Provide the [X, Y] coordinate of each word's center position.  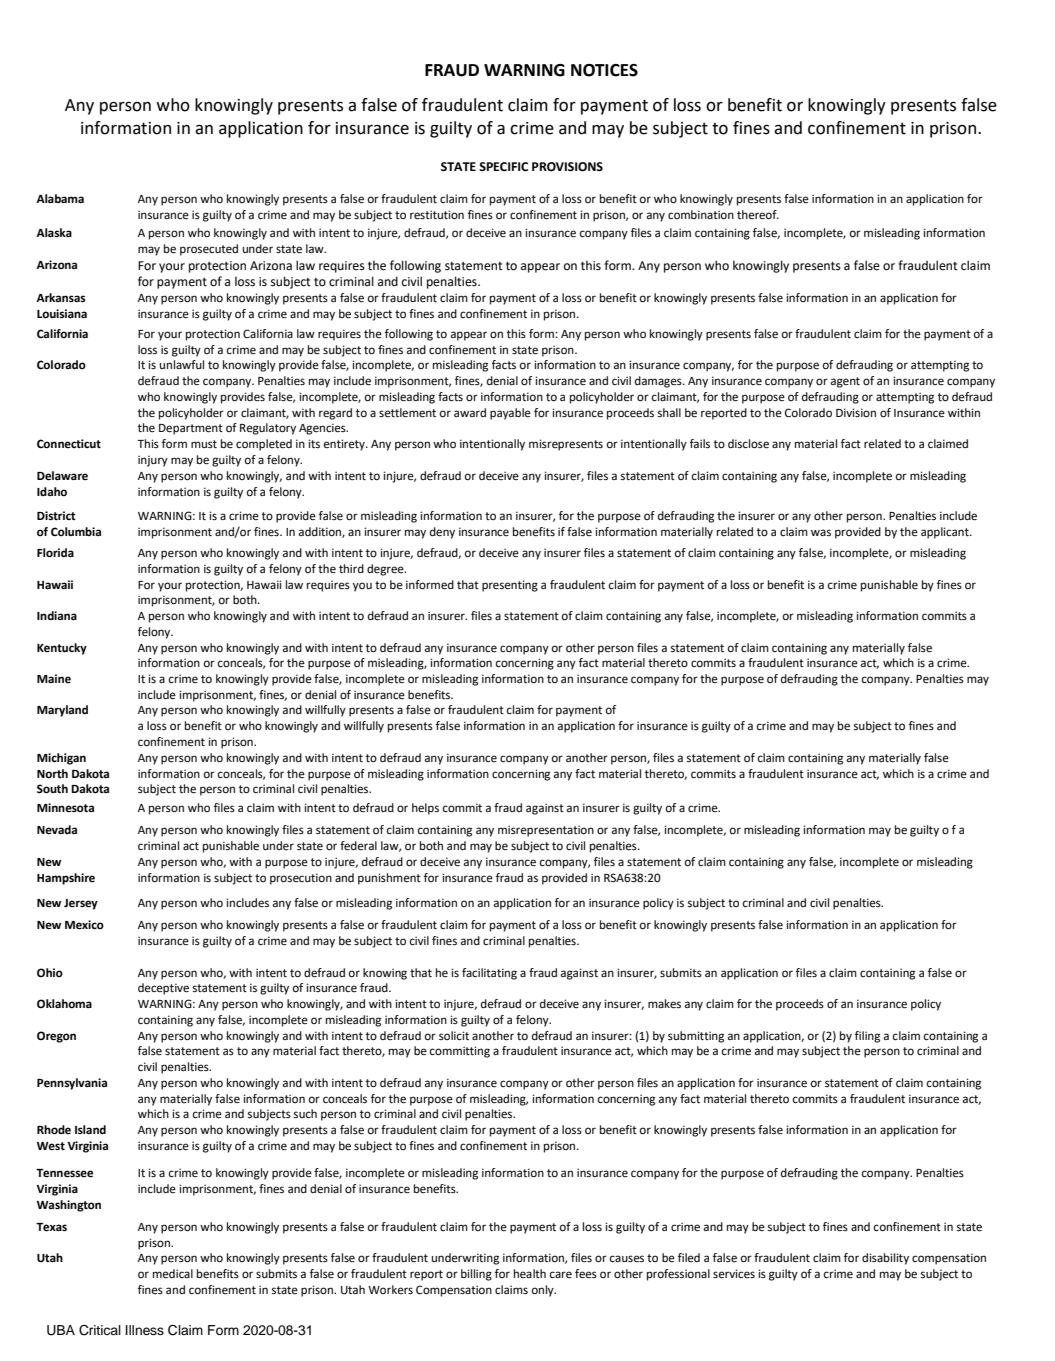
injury [153, 461]
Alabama [60, 198]
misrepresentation [546, 831]
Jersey [81, 904]
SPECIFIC [503, 167]
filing [867, 1037]
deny [442, 533]
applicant [946, 533]
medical [173, 1273]
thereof [758, 215]
